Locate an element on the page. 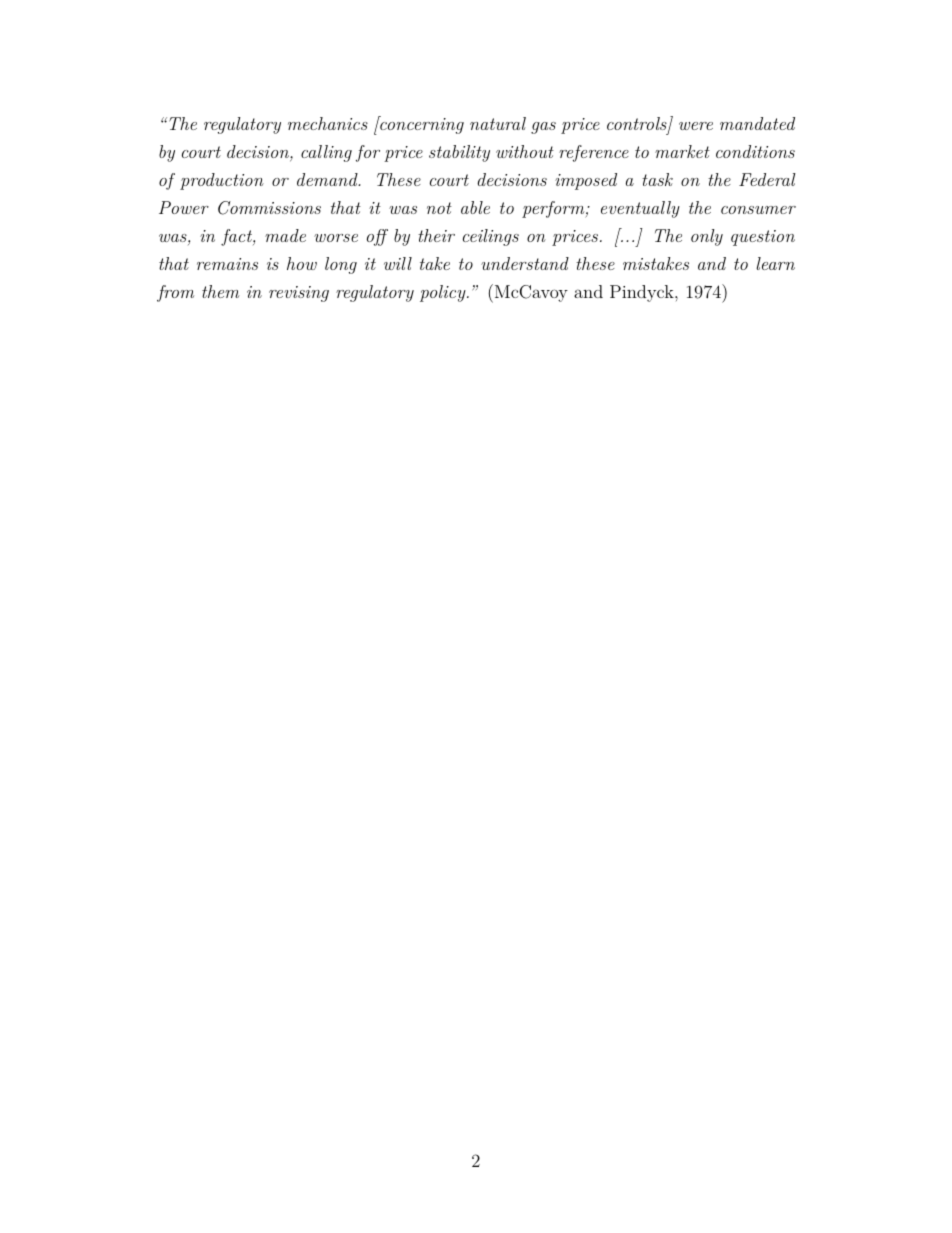 This document has height=1233, width=952. production is located at coordinates (222, 181).
